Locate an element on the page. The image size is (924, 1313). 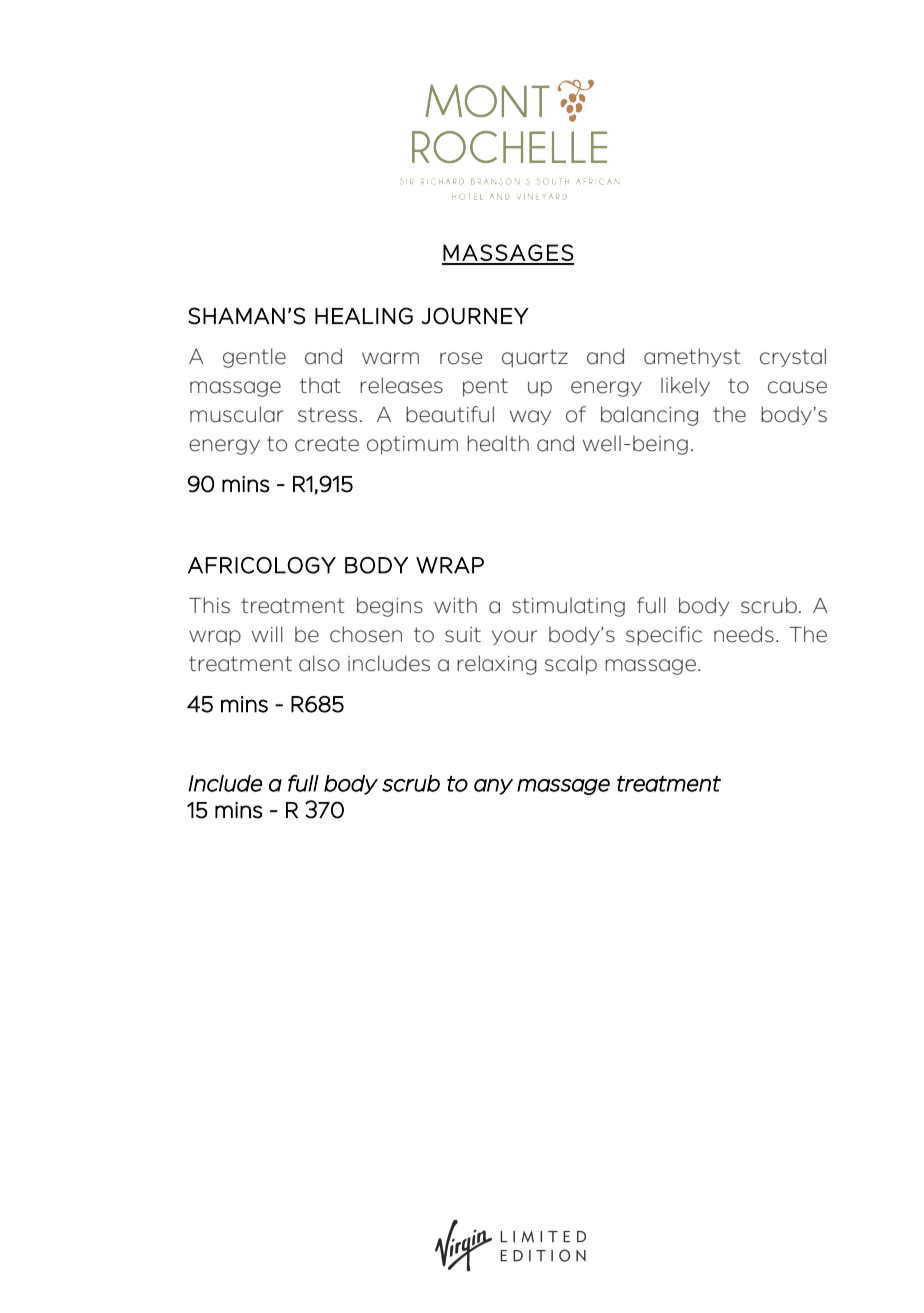
any is located at coordinates (493, 787).
